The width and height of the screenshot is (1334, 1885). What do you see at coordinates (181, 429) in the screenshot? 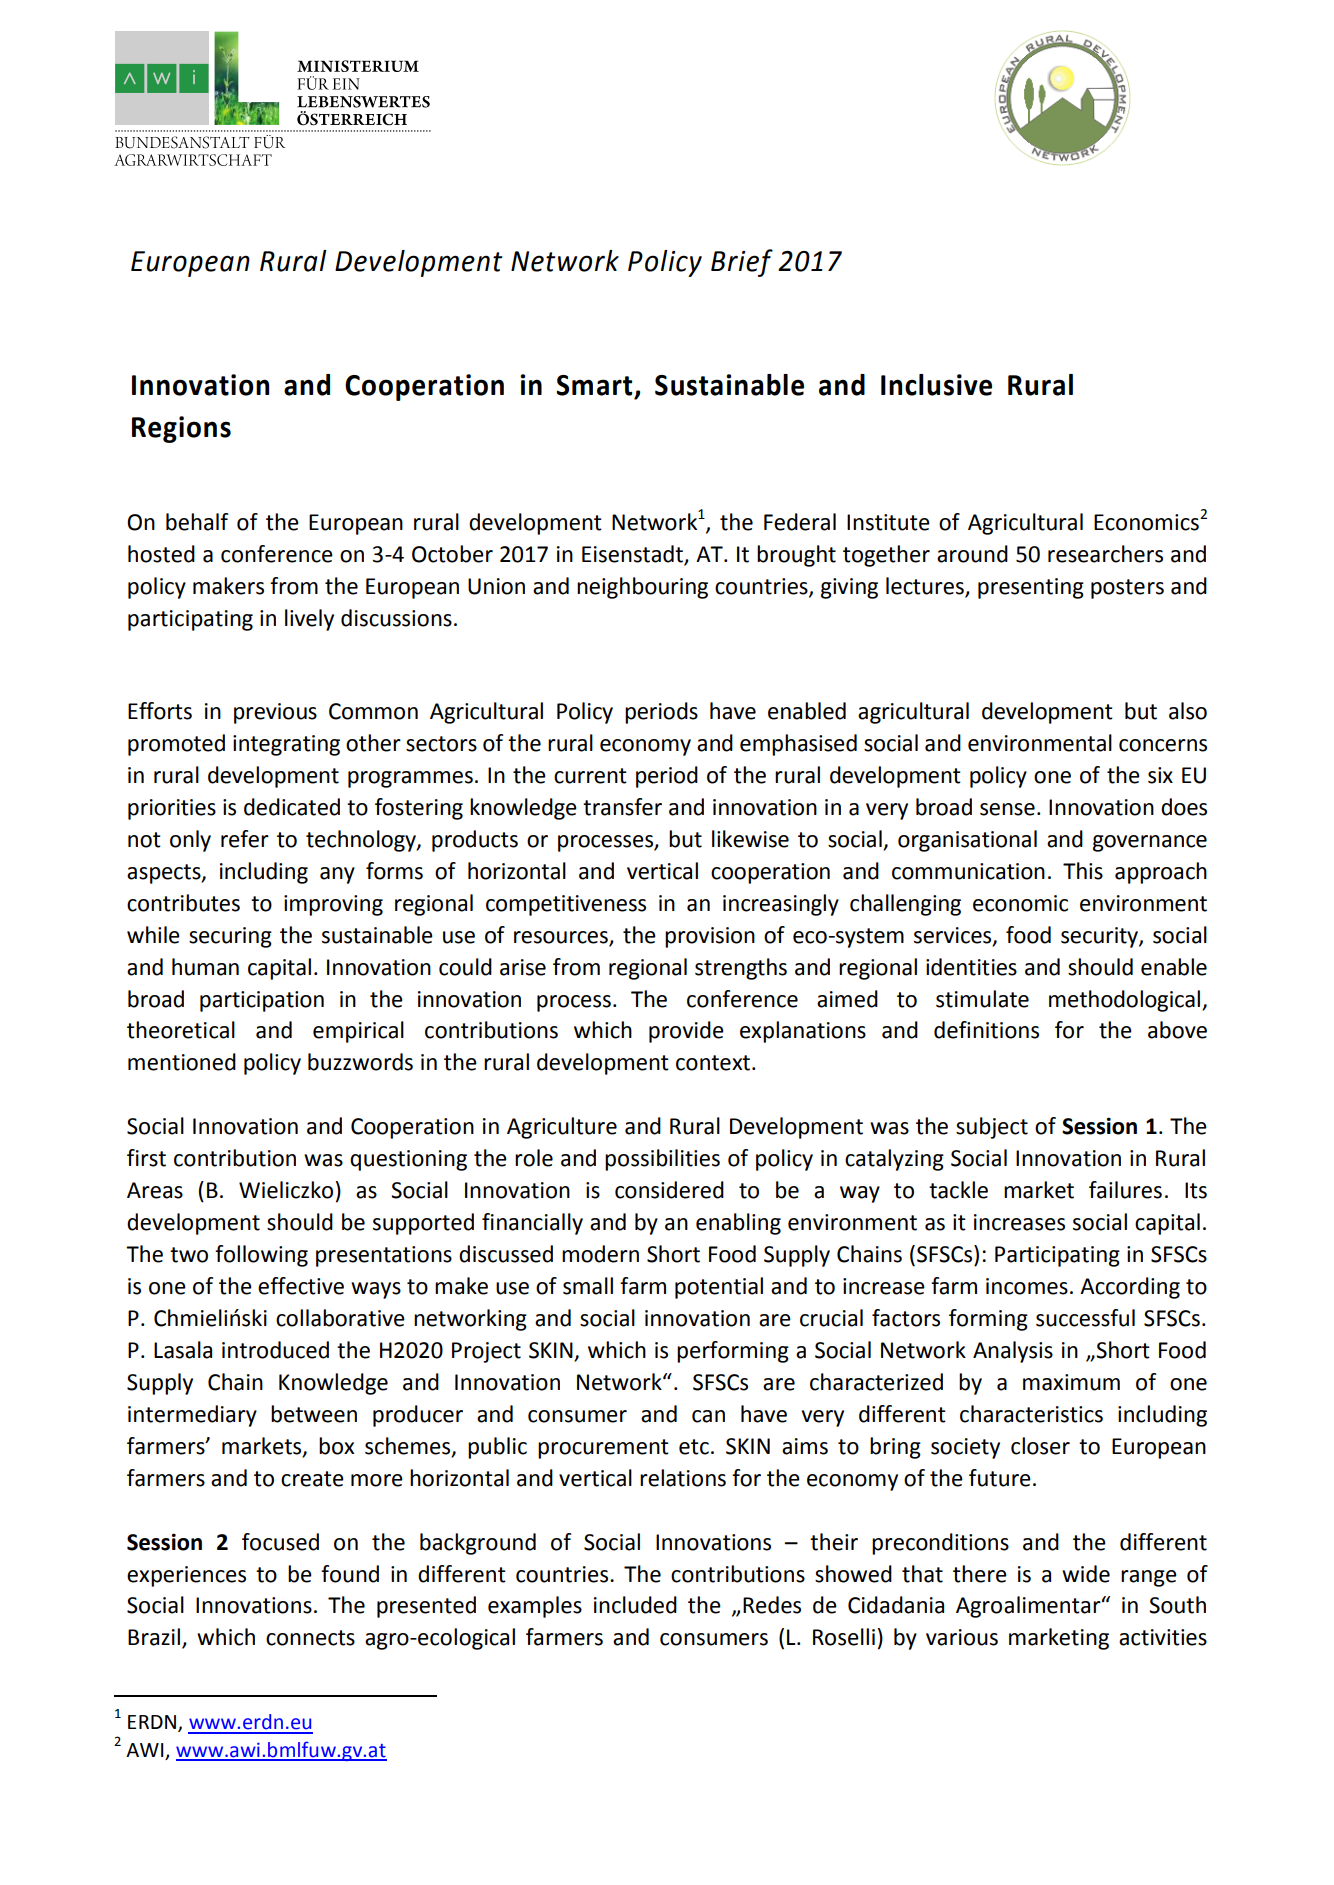
I see `Regions` at bounding box center [181, 429].
